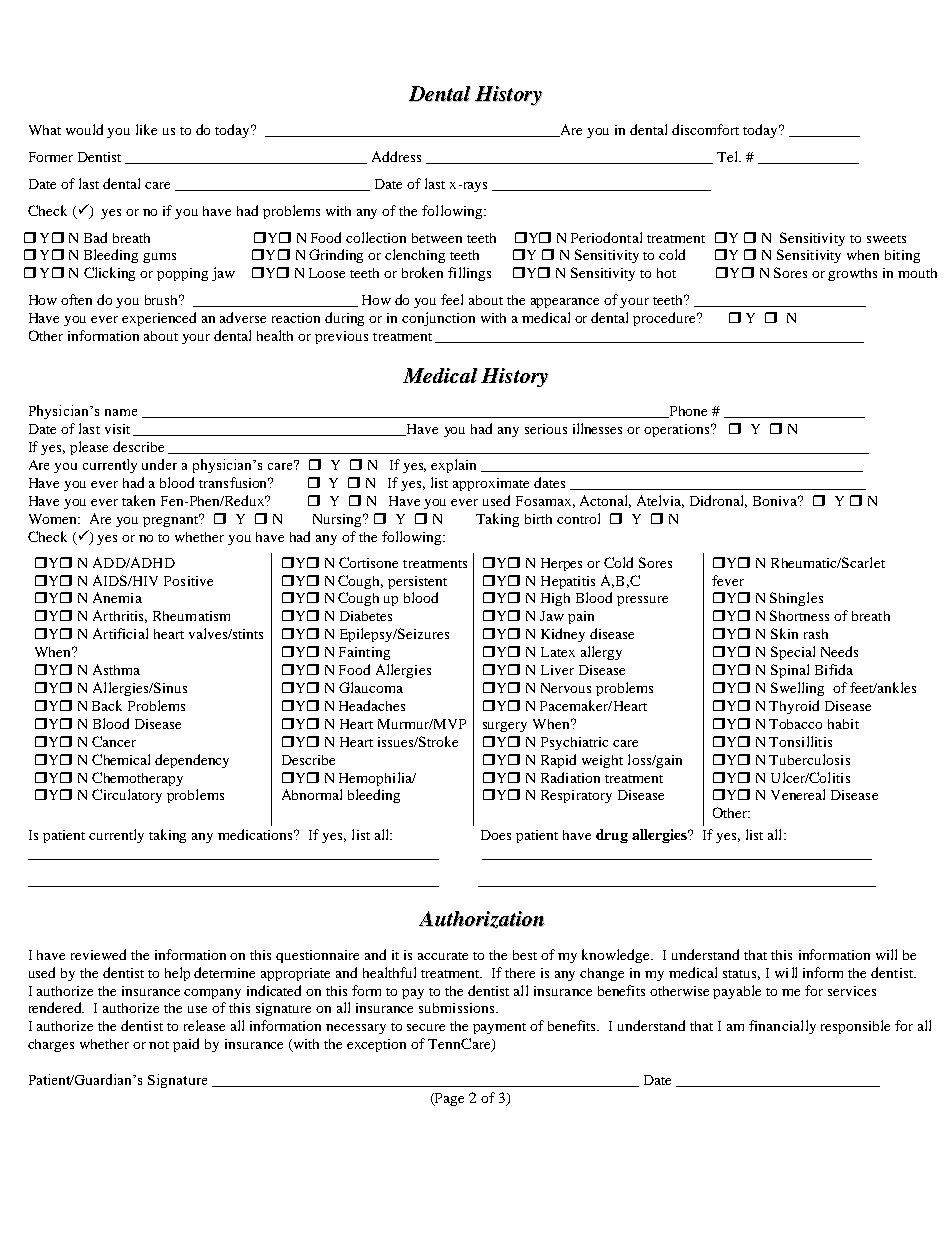 Image resolution: width=952 pixels, height=1233 pixels. What do you see at coordinates (146, 129) in the screenshot?
I see `like` at bounding box center [146, 129].
